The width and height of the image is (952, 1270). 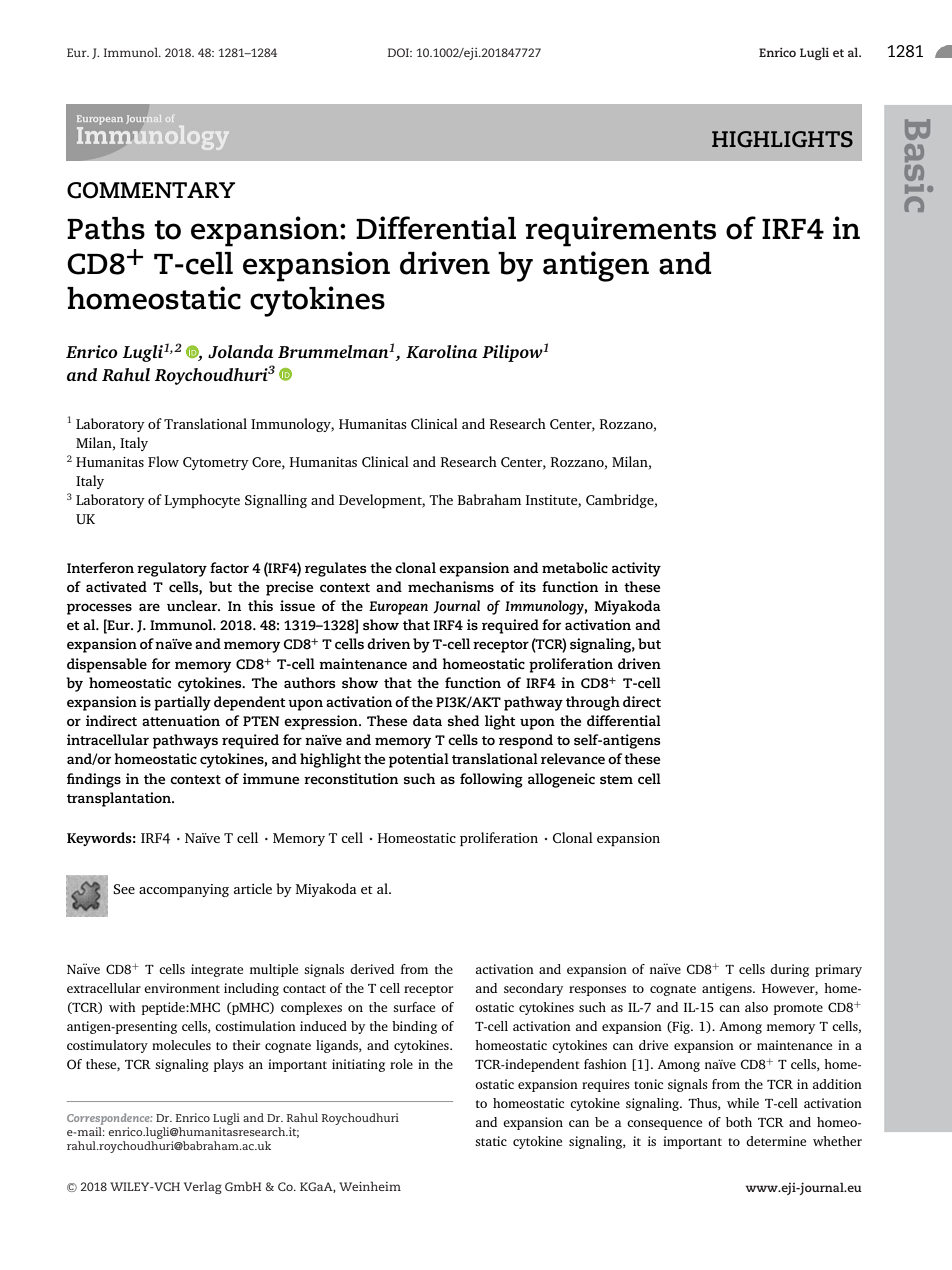 What do you see at coordinates (151, 190) in the image?
I see `COMMENTARY` at bounding box center [151, 190].
